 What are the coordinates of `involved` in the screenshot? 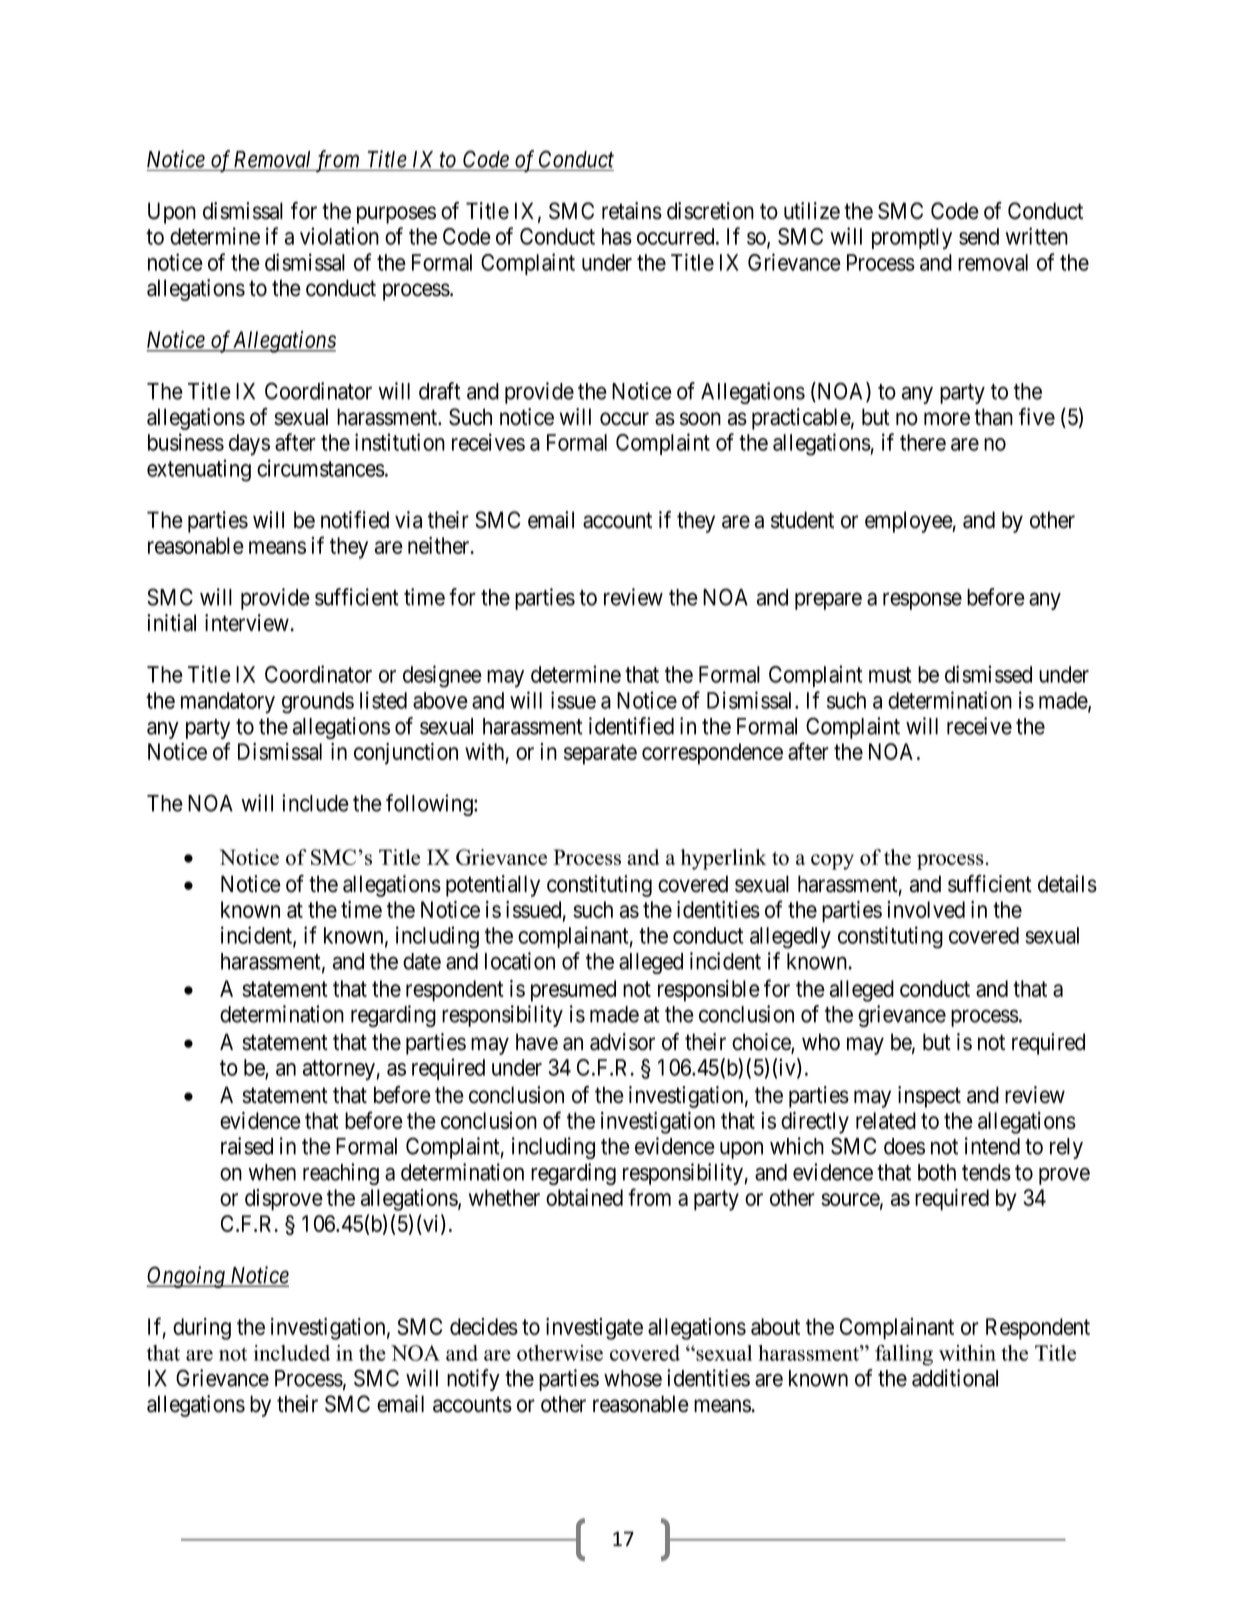 It's located at (926, 909).
